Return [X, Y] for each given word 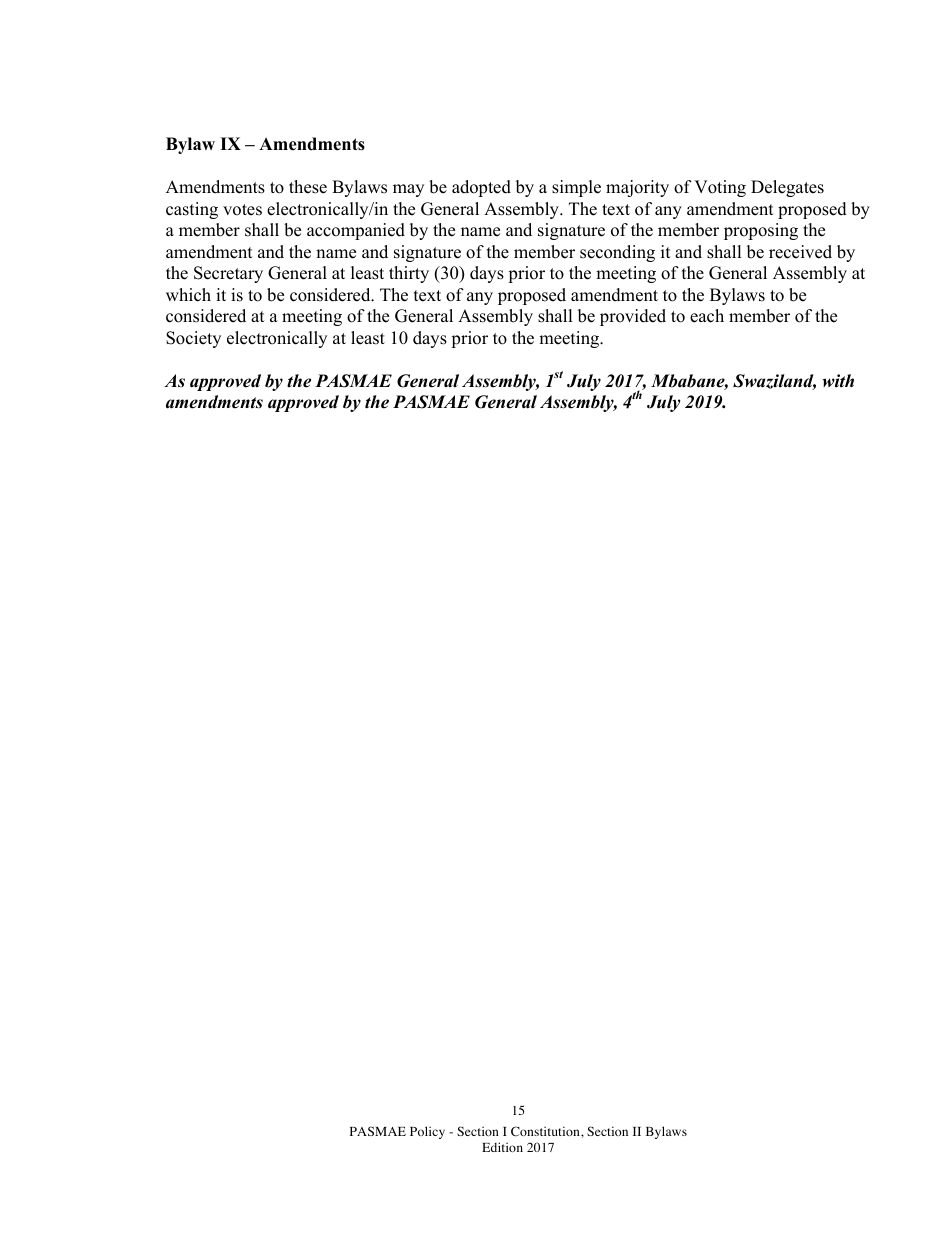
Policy [427, 1132]
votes [242, 210]
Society [193, 339]
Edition [502, 1147]
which [188, 295]
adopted [481, 188]
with [838, 381]
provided [633, 317]
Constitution [546, 1131]
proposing [761, 231]
